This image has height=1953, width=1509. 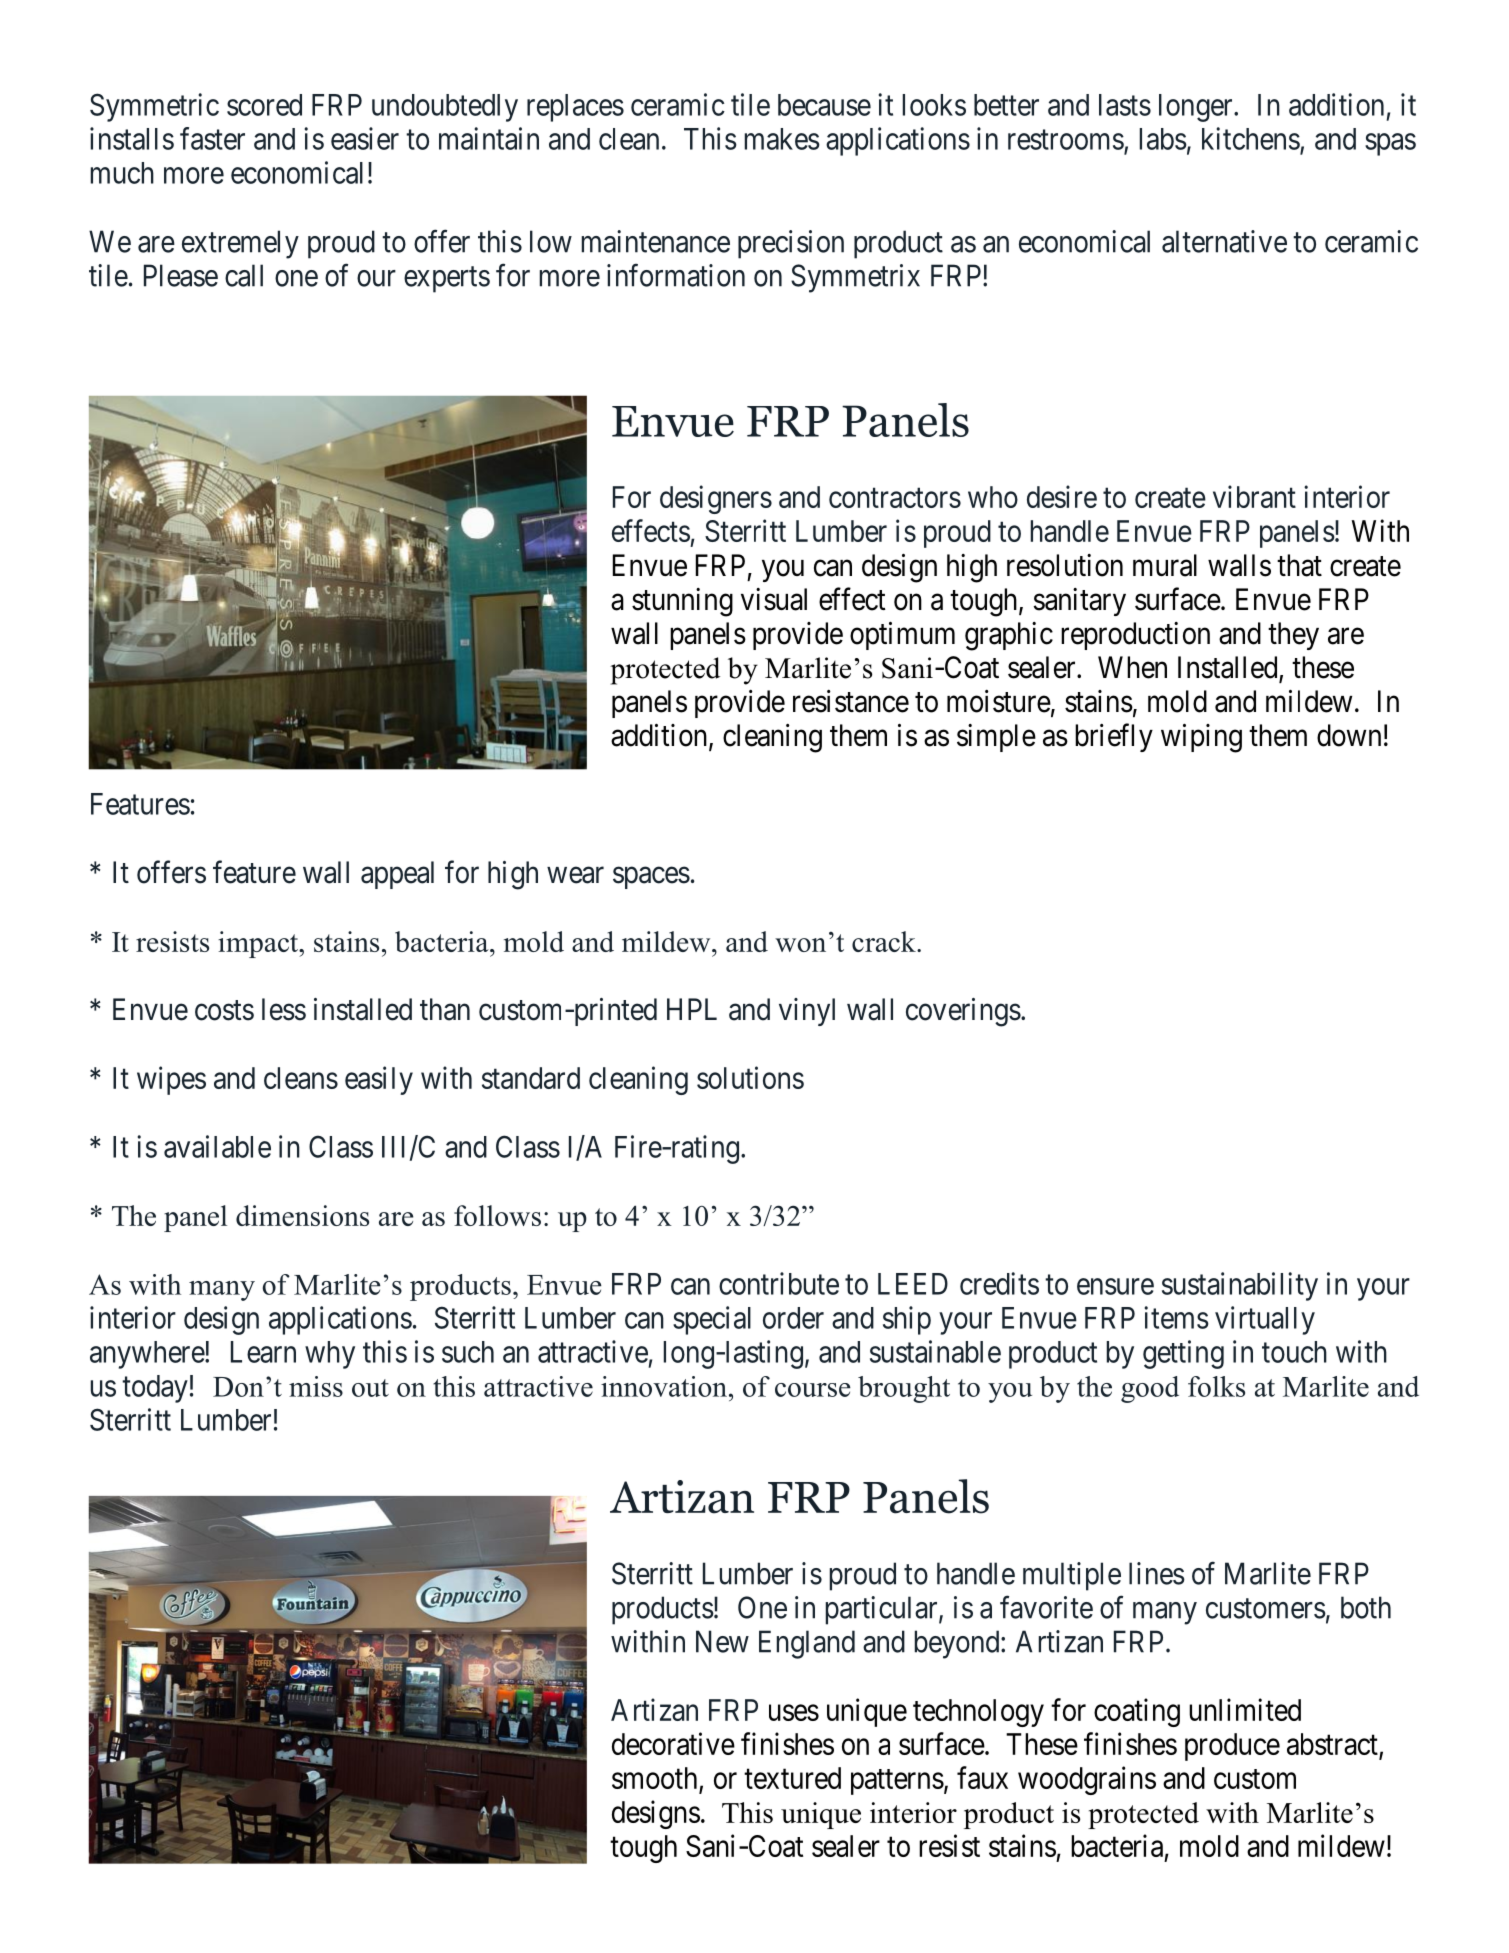 What do you see at coordinates (397, 875) in the image?
I see `appeal` at bounding box center [397, 875].
